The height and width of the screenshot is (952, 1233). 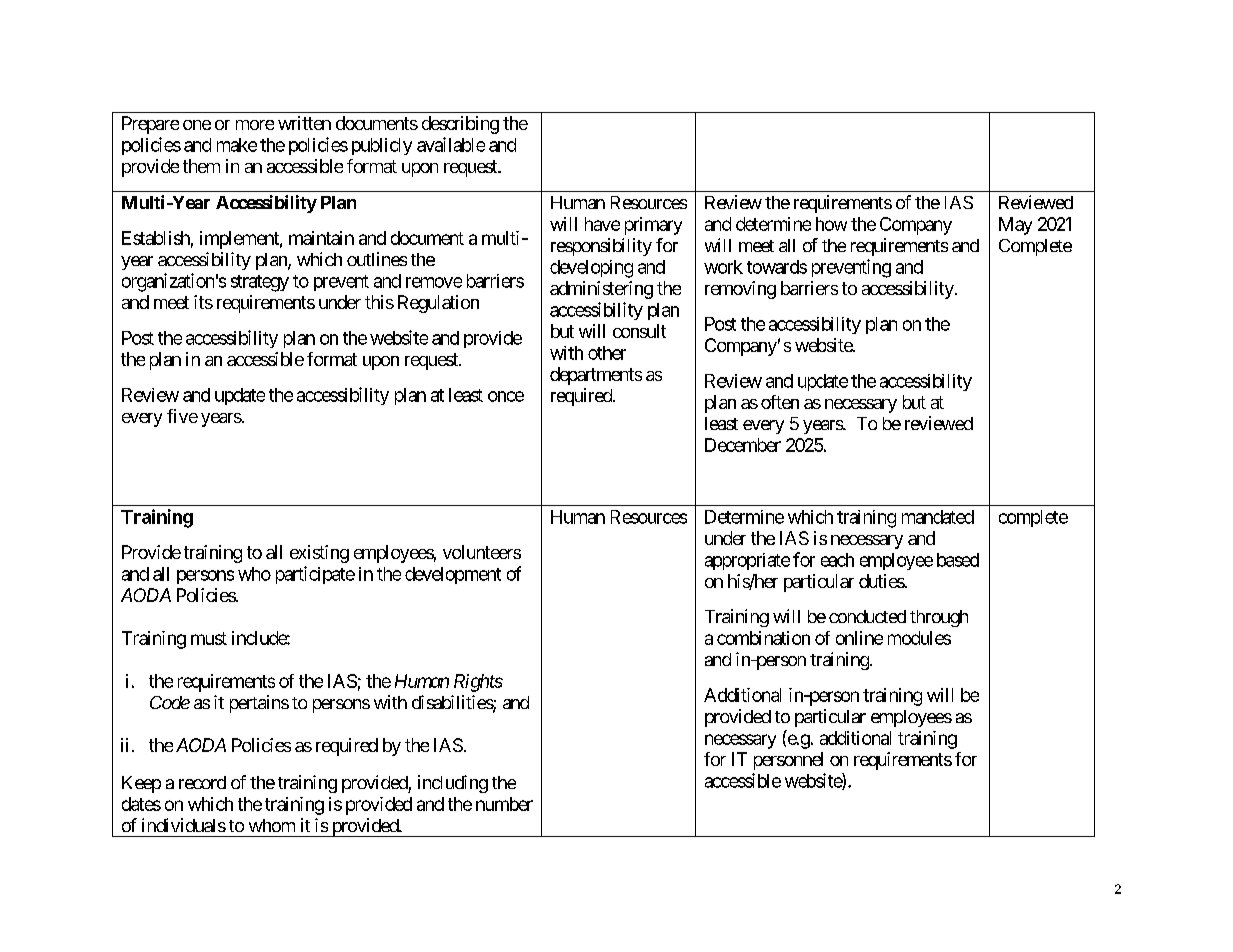 I want to click on online, so click(x=859, y=638).
